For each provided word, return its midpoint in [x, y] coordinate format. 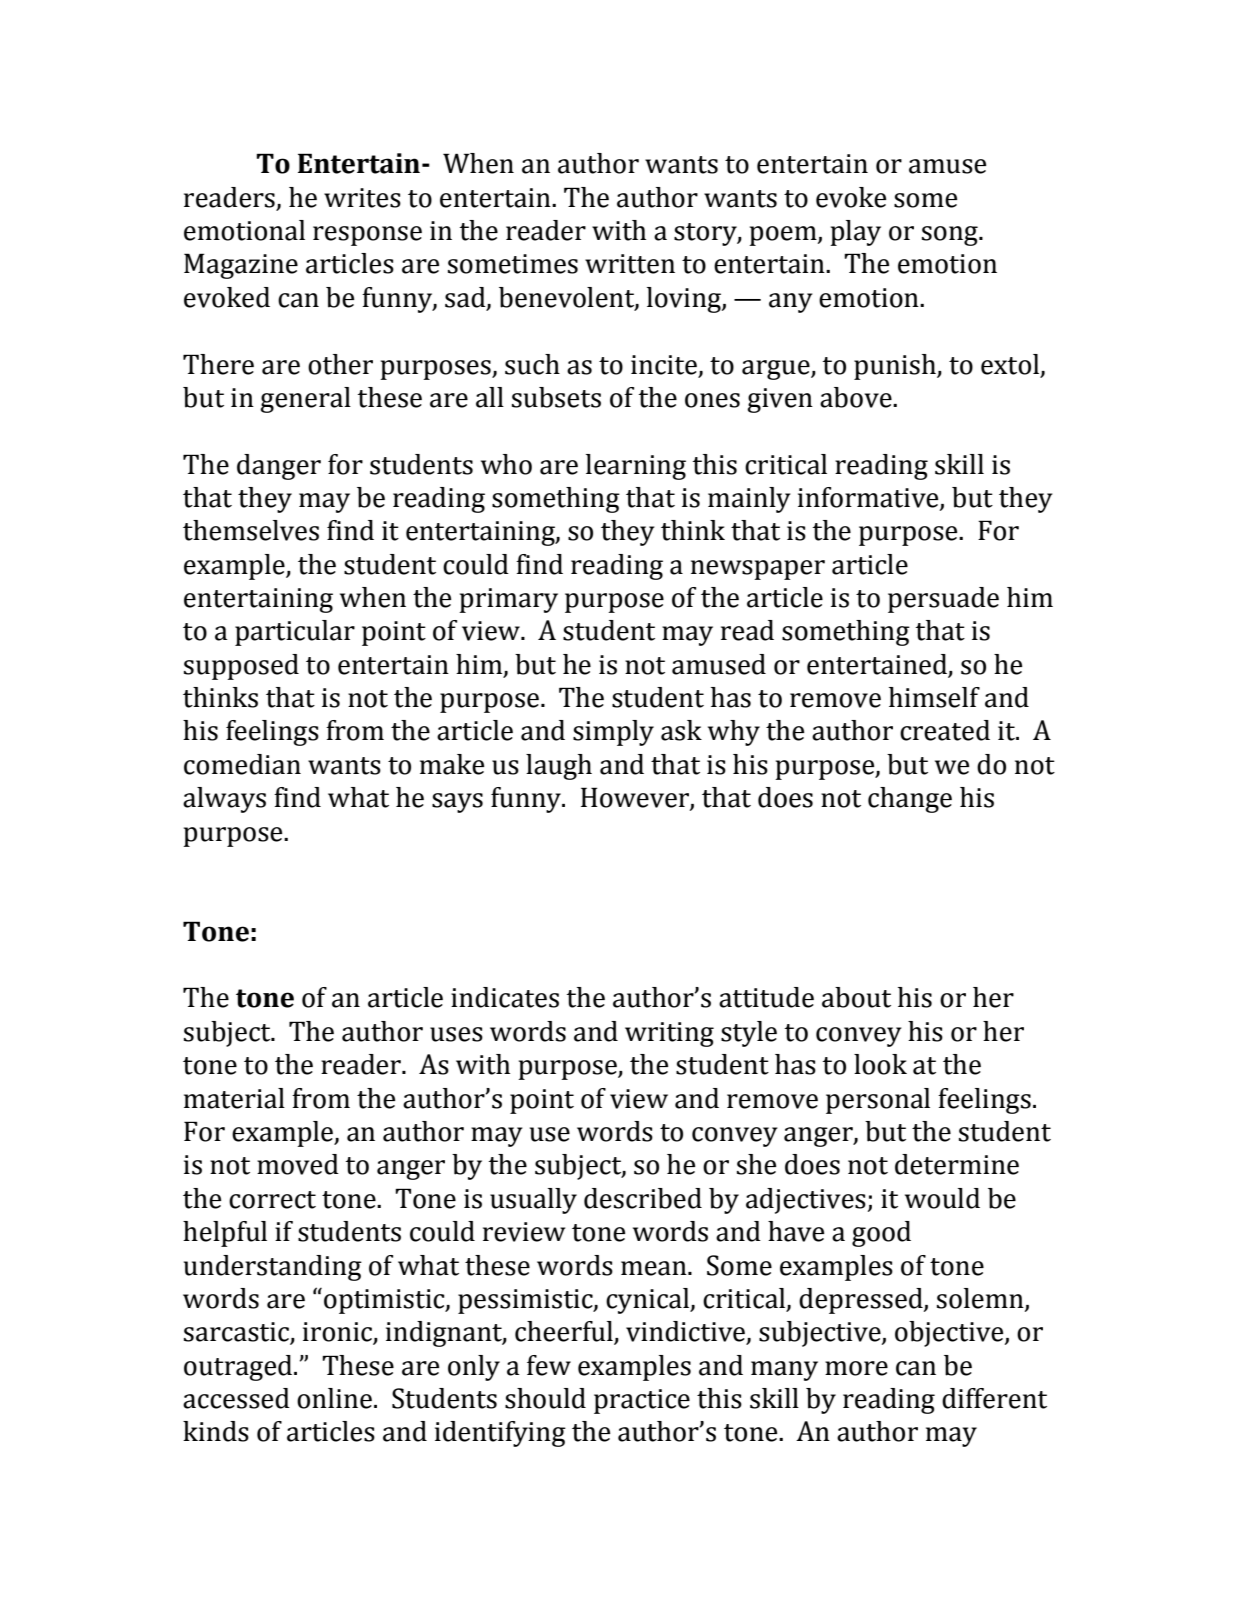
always [224, 800]
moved [298, 1164]
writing [669, 1034]
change [910, 800]
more [856, 1368]
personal [878, 1101]
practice [642, 1401]
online [334, 1398]
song [951, 236]
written [630, 264]
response [367, 236]
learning [636, 467]
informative [869, 498]
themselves [251, 530]
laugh [559, 767]
